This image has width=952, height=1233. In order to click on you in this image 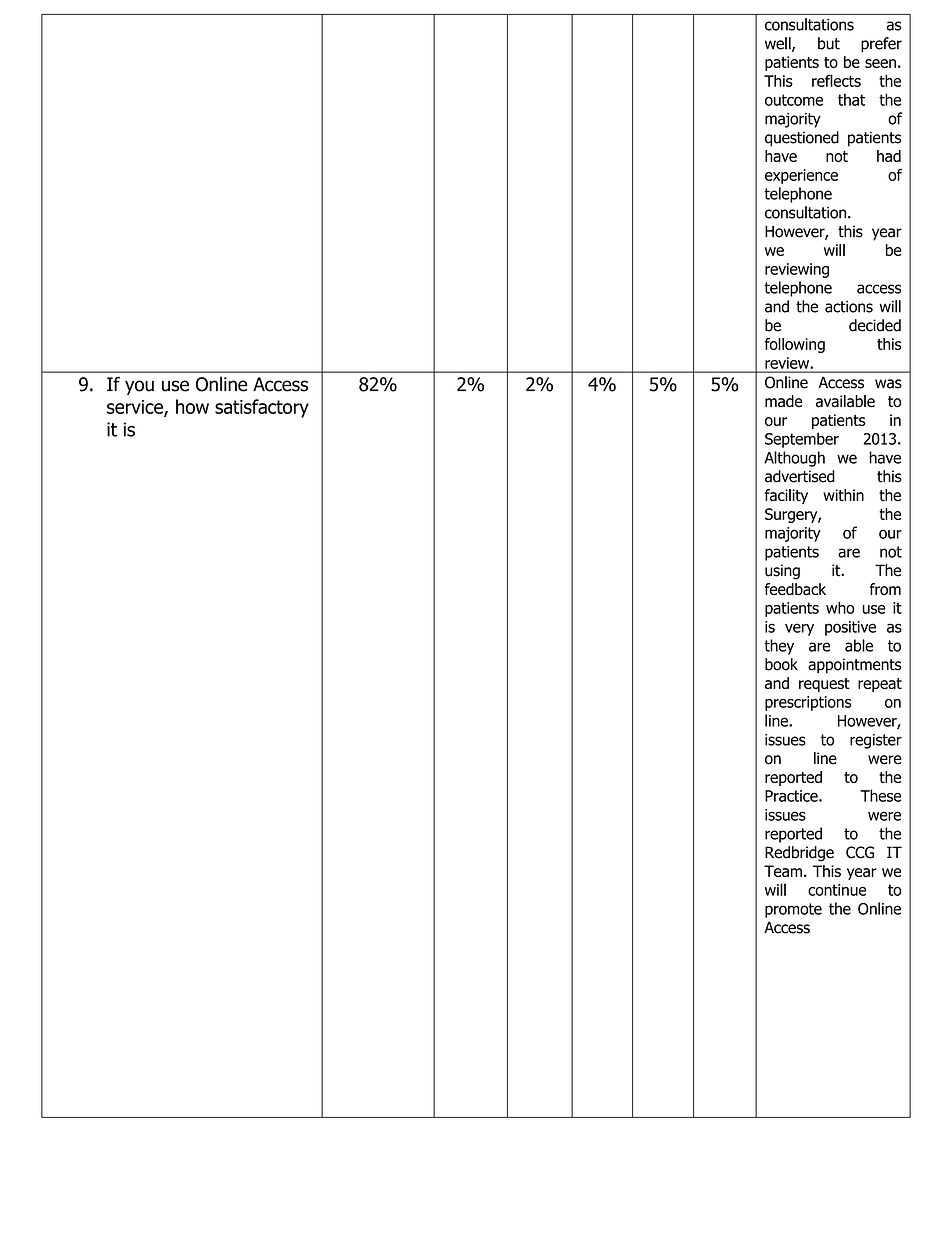, I will do `click(139, 387)`.
